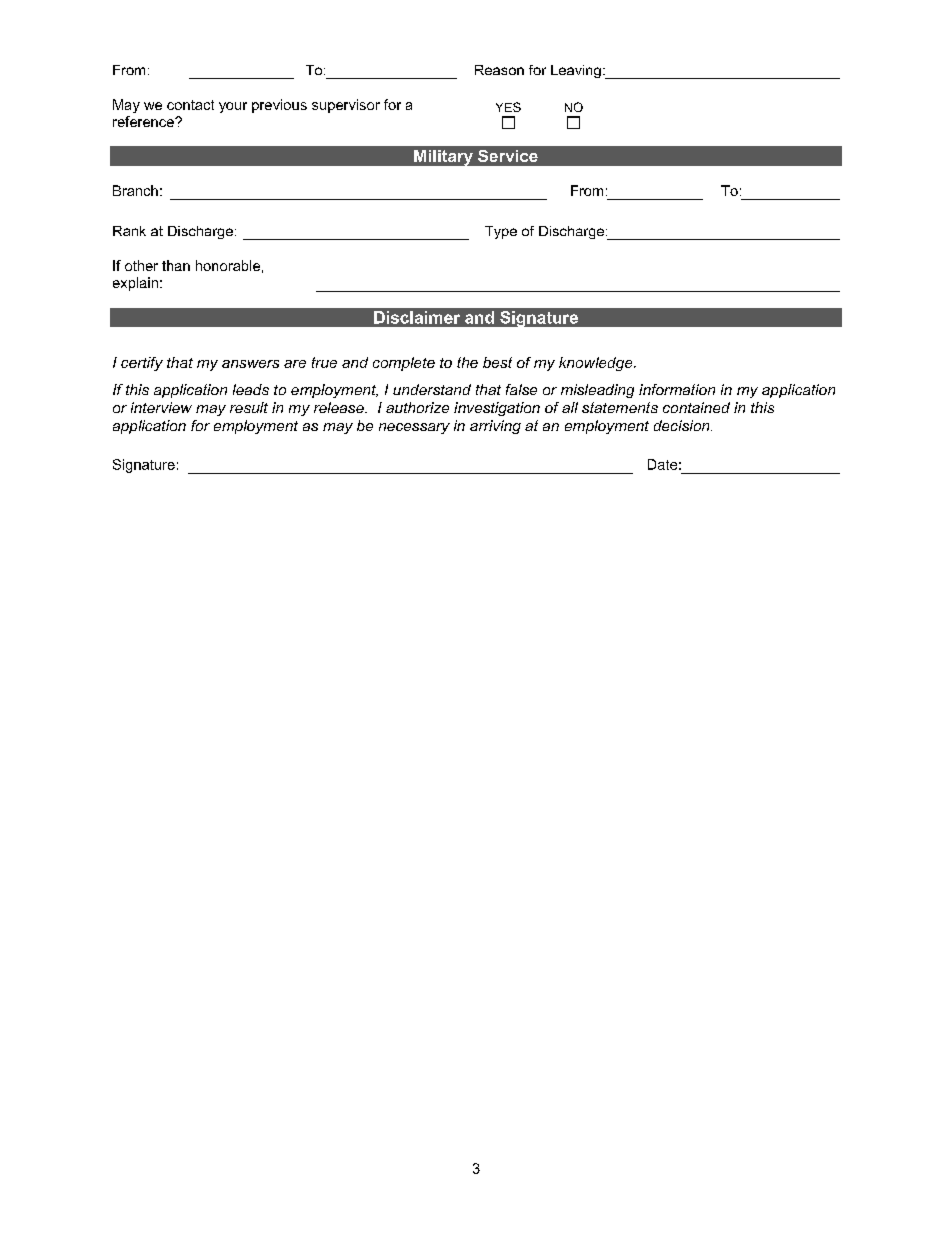 The height and width of the screenshot is (1233, 952). I want to click on honorable, so click(228, 265).
